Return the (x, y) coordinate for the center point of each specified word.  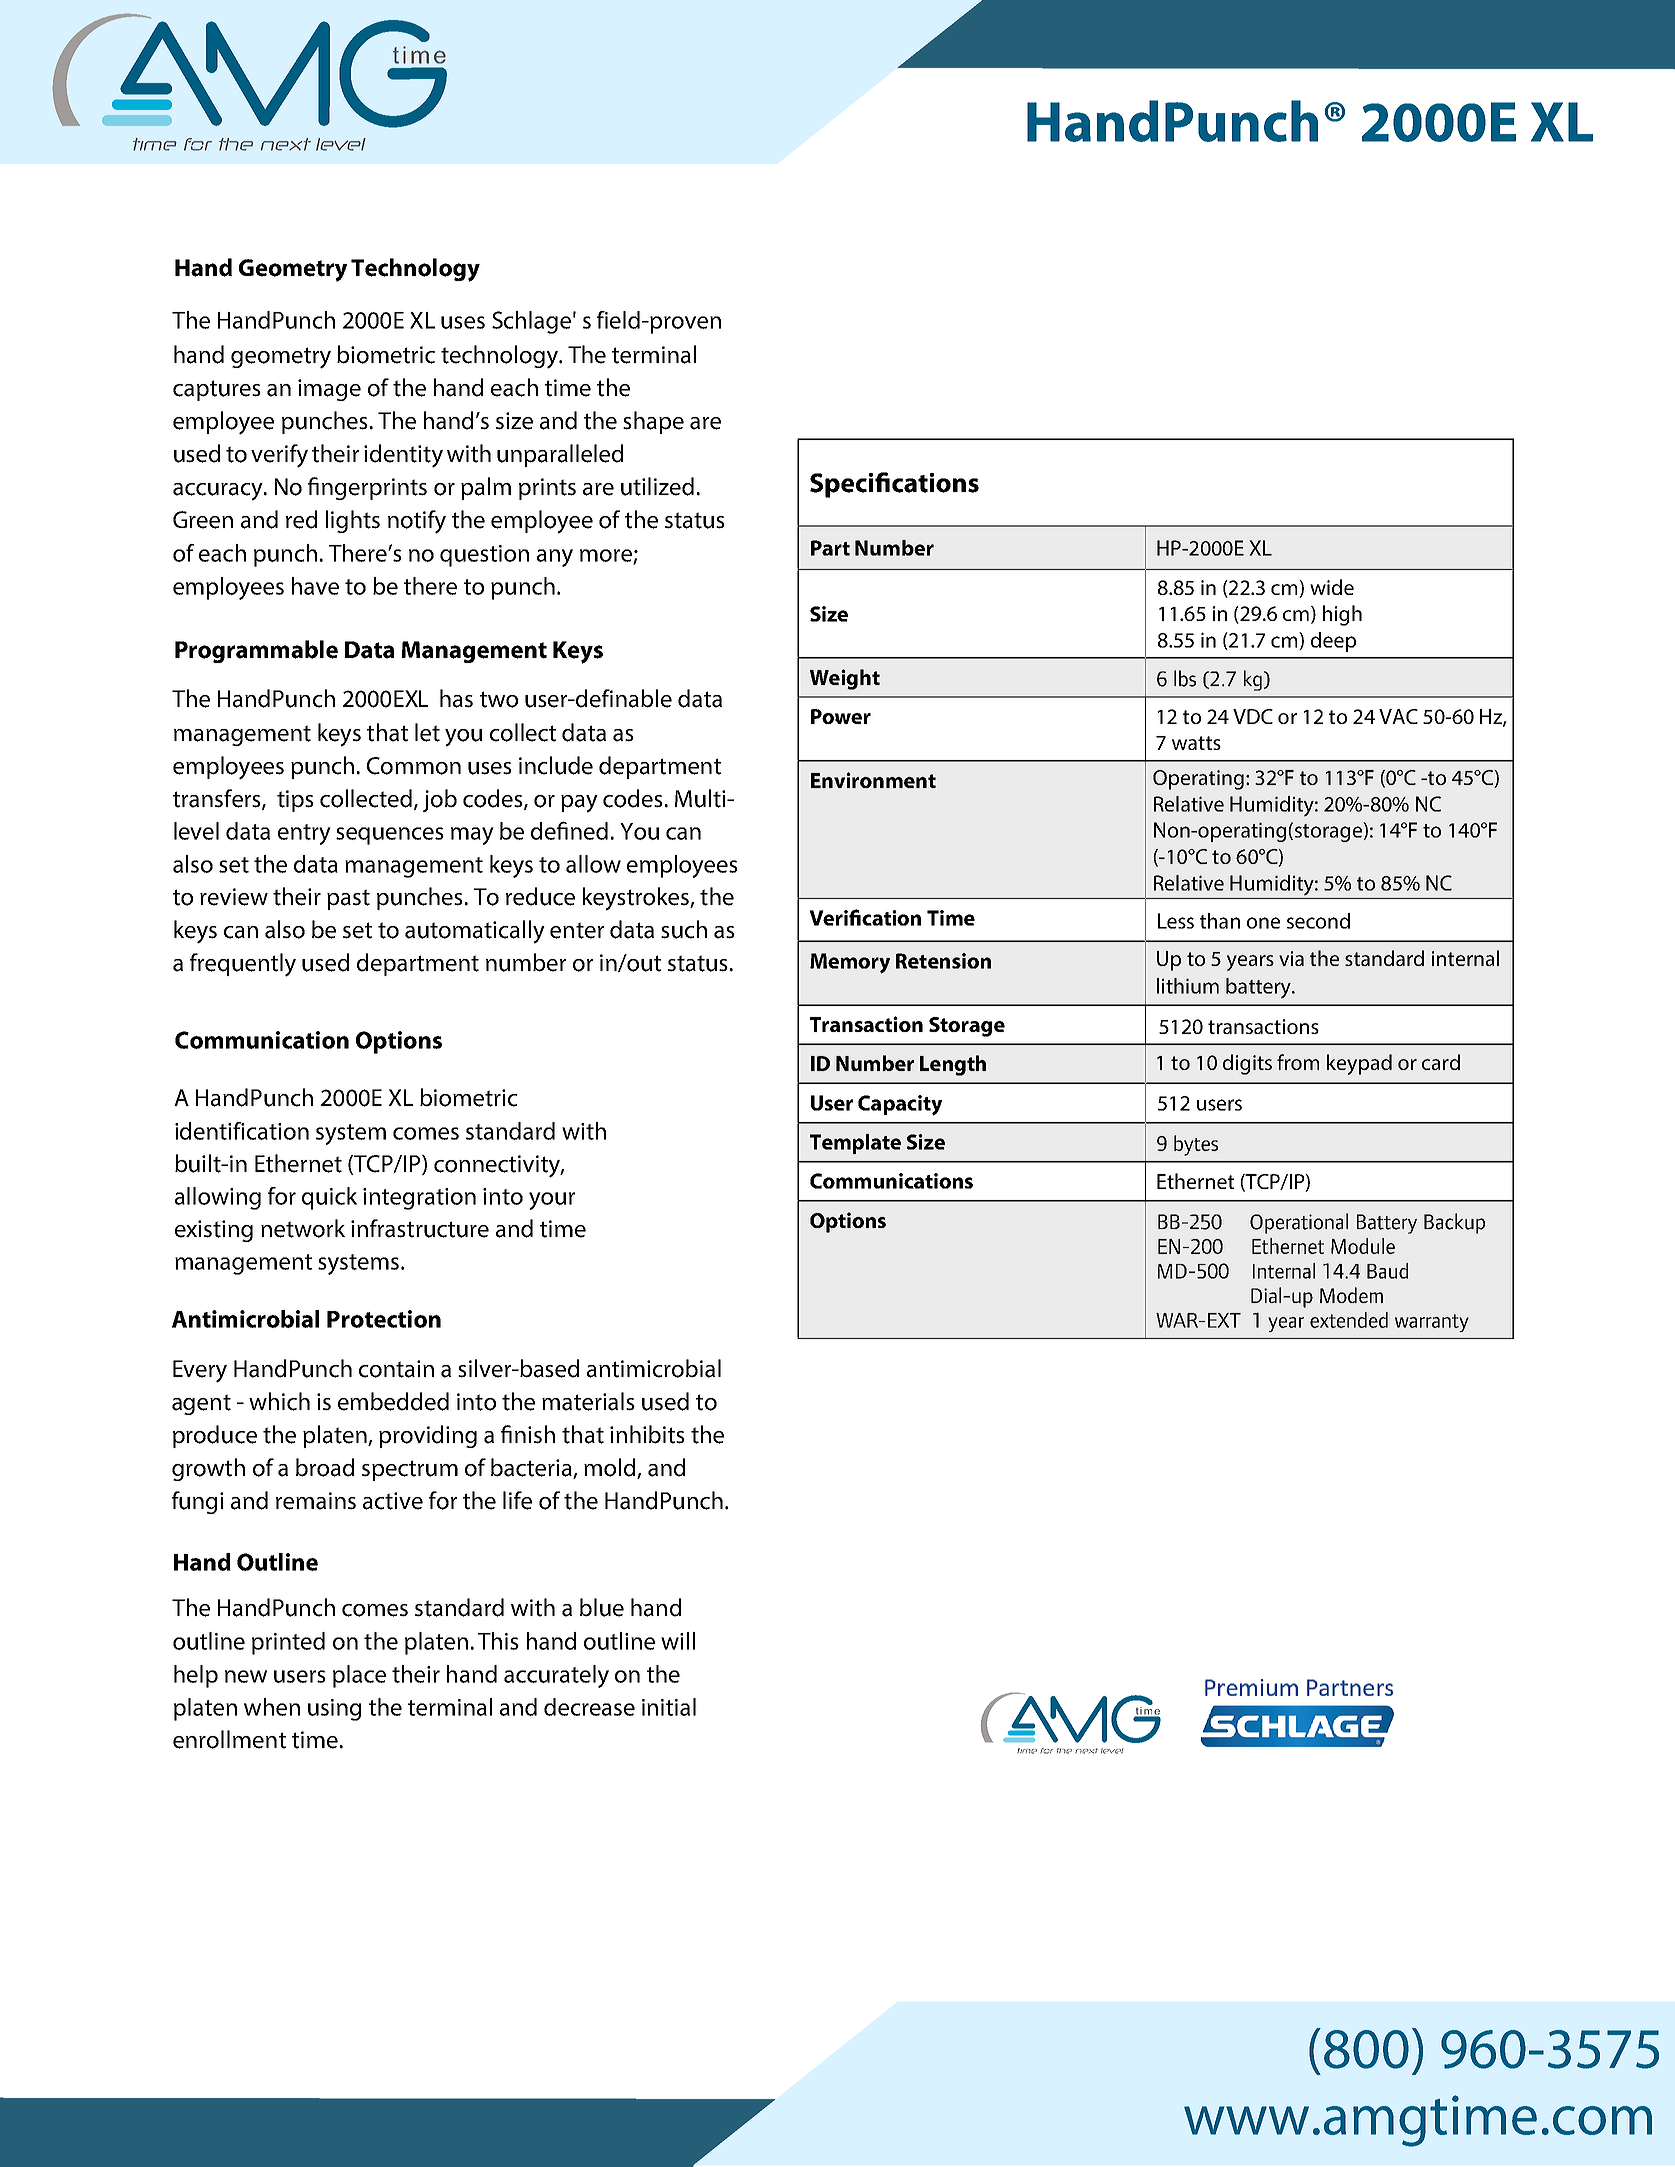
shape (653, 422)
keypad (1359, 1064)
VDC (1253, 716)
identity (403, 456)
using (334, 1710)
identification (242, 1131)
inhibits (647, 1434)
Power (841, 716)
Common (414, 766)
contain (396, 1369)
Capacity (900, 1105)
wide (1332, 587)
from (1298, 1062)
